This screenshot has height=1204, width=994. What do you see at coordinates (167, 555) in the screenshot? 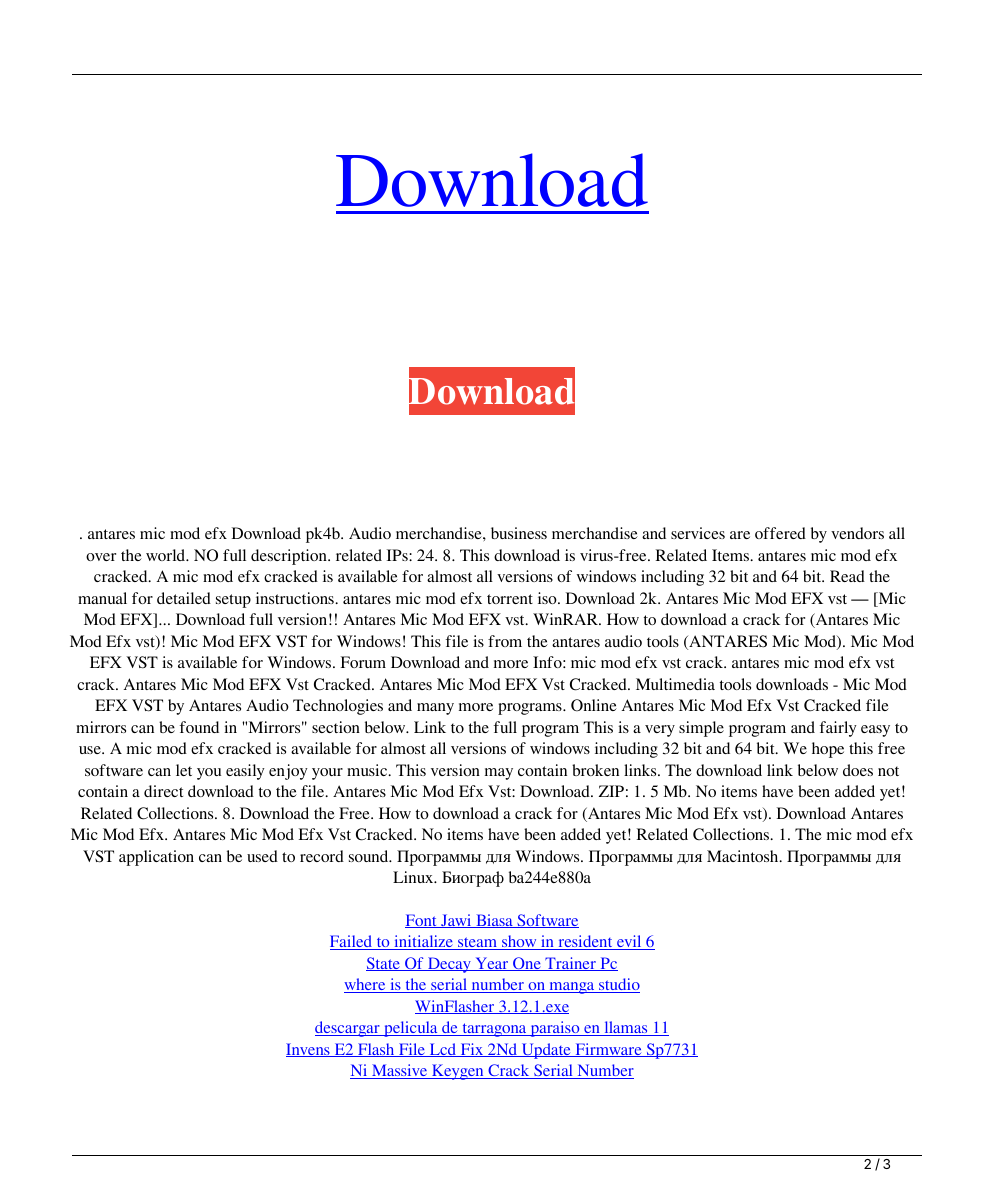
I see `world` at bounding box center [167, 555].
